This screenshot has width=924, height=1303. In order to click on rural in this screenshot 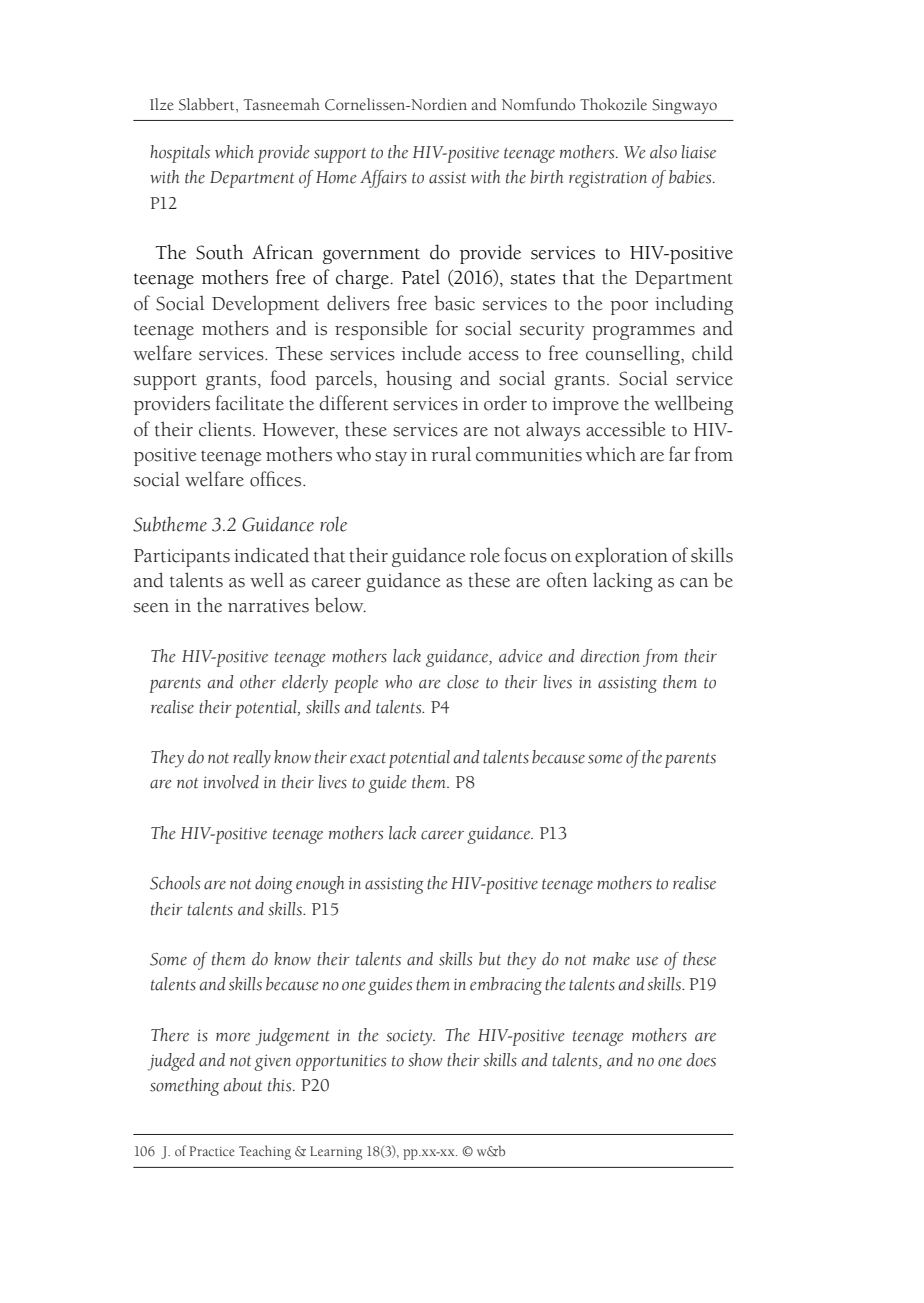, I will do `click(451, 454)`.
